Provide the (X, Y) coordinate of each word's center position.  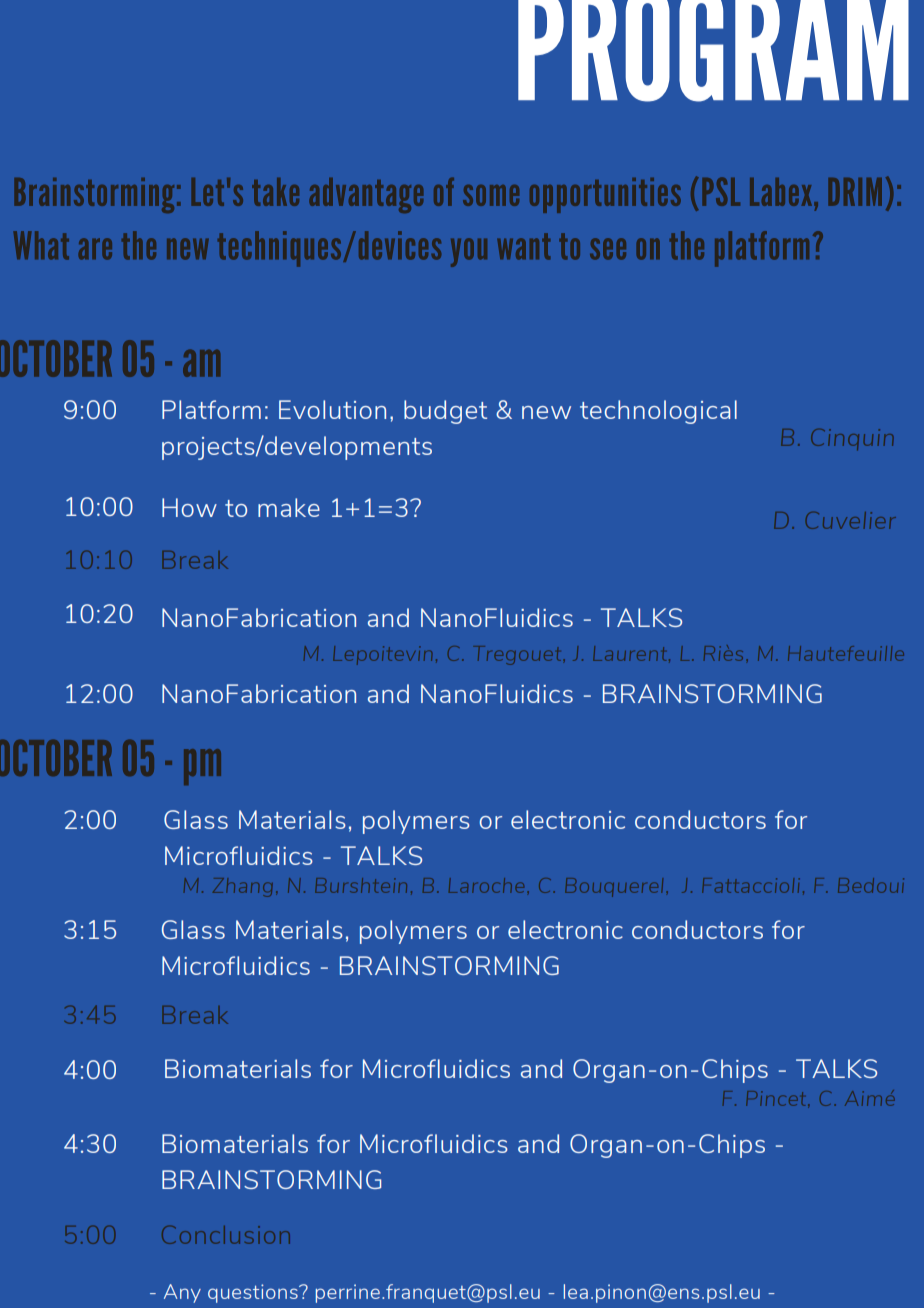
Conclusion (226, 1234)
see (608, 249)
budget (445, 412)
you (469, 252)
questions (254, 1293)
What (41, 245)
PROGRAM (713, 51)
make (289, 507)
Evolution (332, 409)
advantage (366, 195)
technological (658, 412)
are (95, 249)
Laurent (631, 654)
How (189, 507)
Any (182, 1293)
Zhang (243, 887)
